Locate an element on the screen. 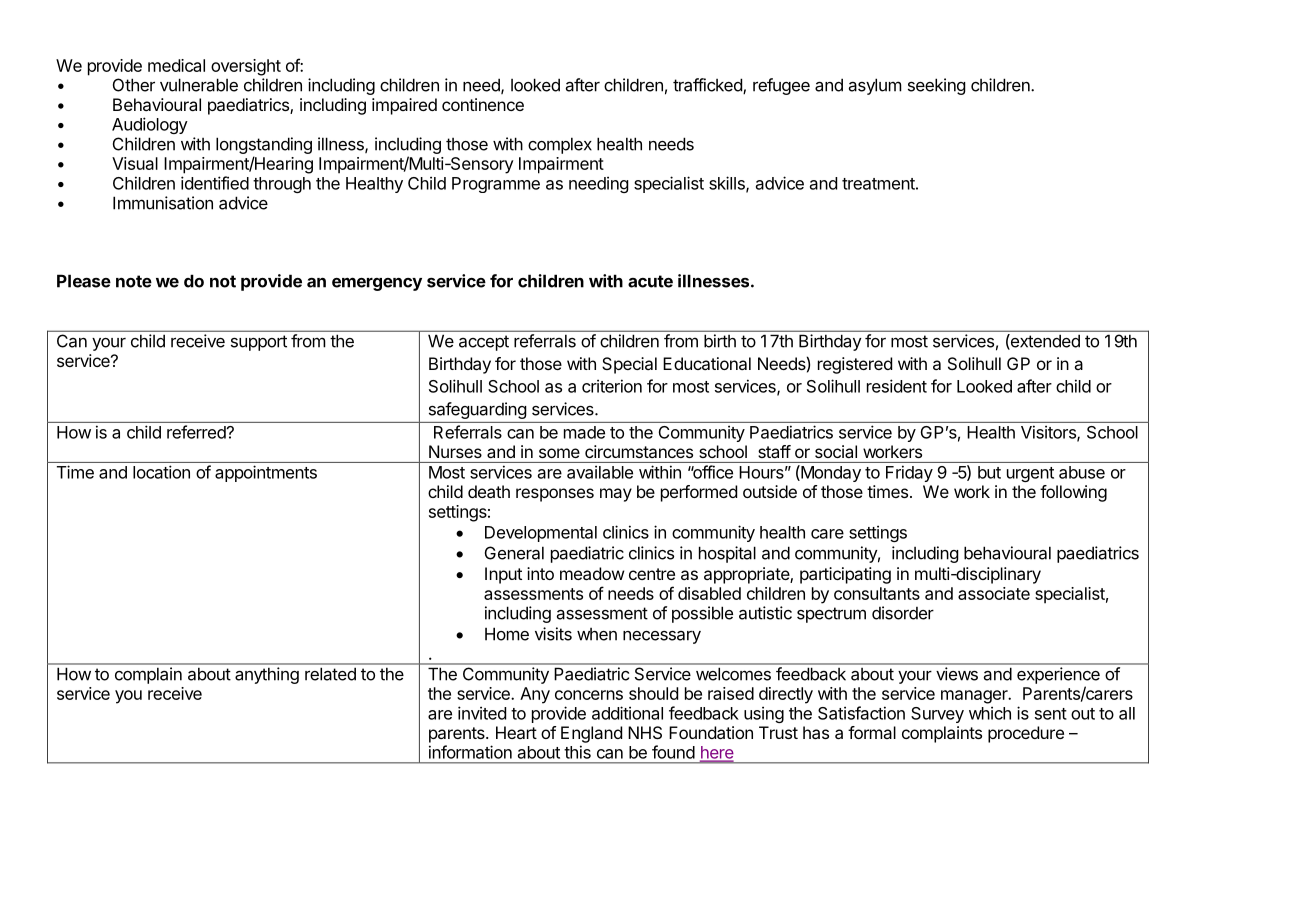  anything is located at coordinates (267, 675).
